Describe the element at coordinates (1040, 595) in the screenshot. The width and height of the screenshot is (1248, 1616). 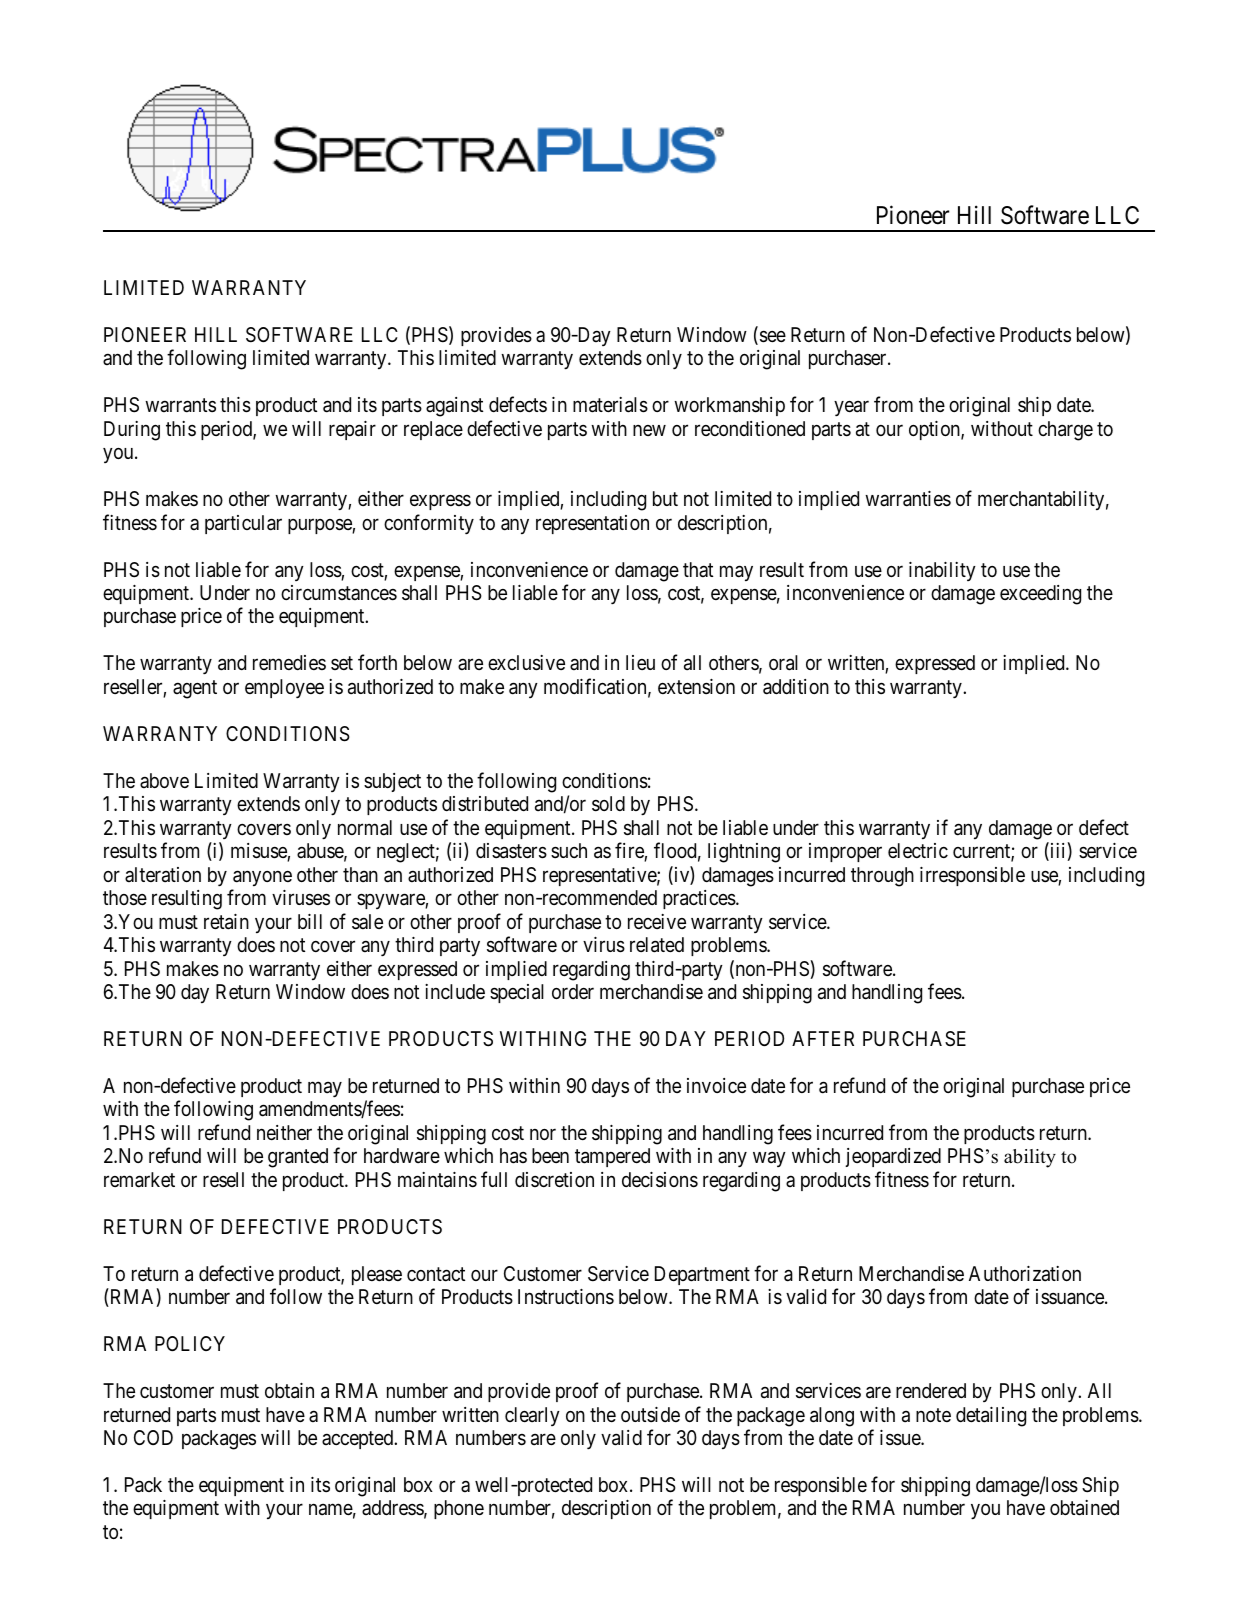
I see `exceeding` at that location.
